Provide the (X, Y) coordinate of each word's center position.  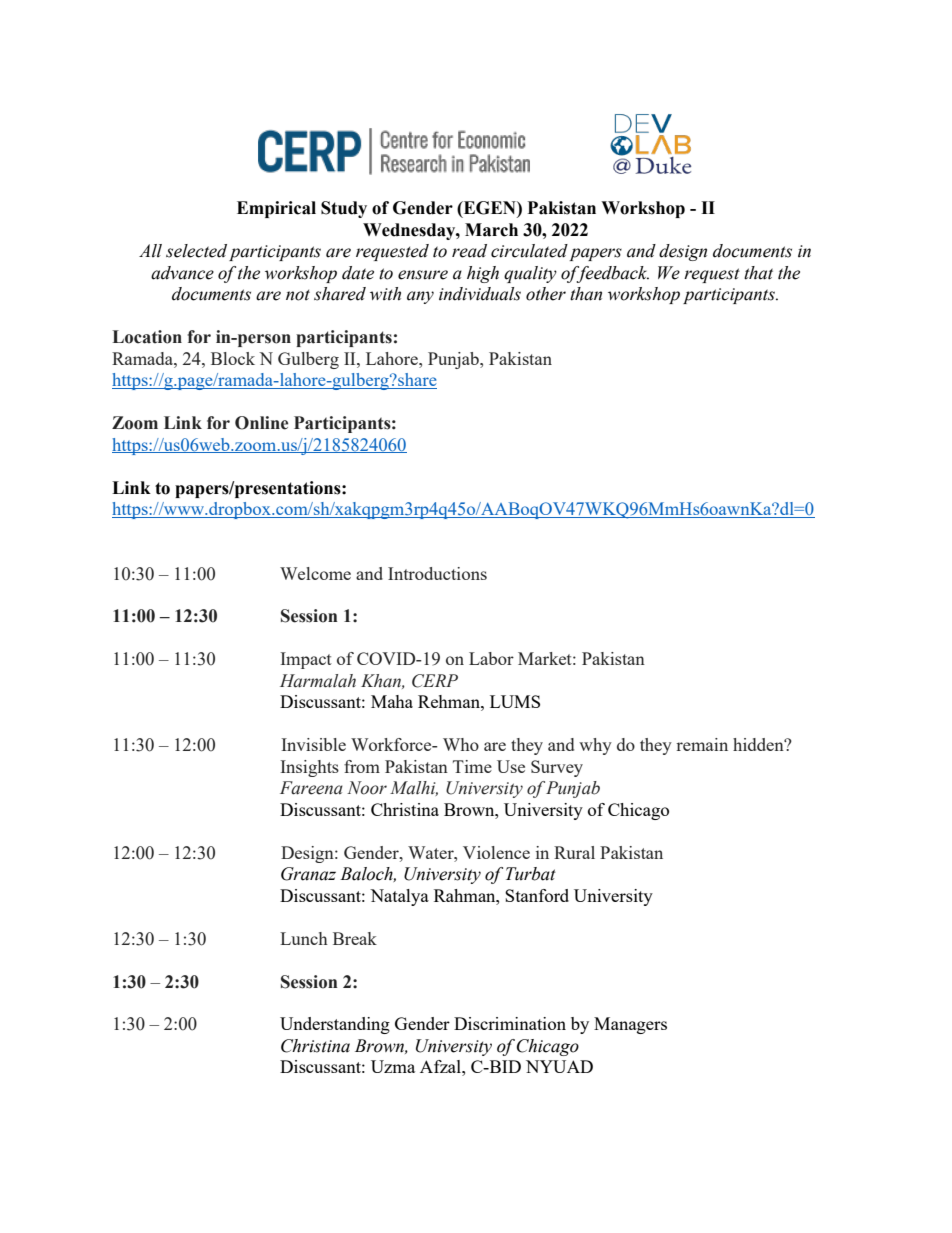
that (758, 273)
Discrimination (510, 1023)
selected (196, 251)
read (469, 251)
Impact (306, 660)
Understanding (335, 1025)
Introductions (437, 573)
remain (702, 744)
